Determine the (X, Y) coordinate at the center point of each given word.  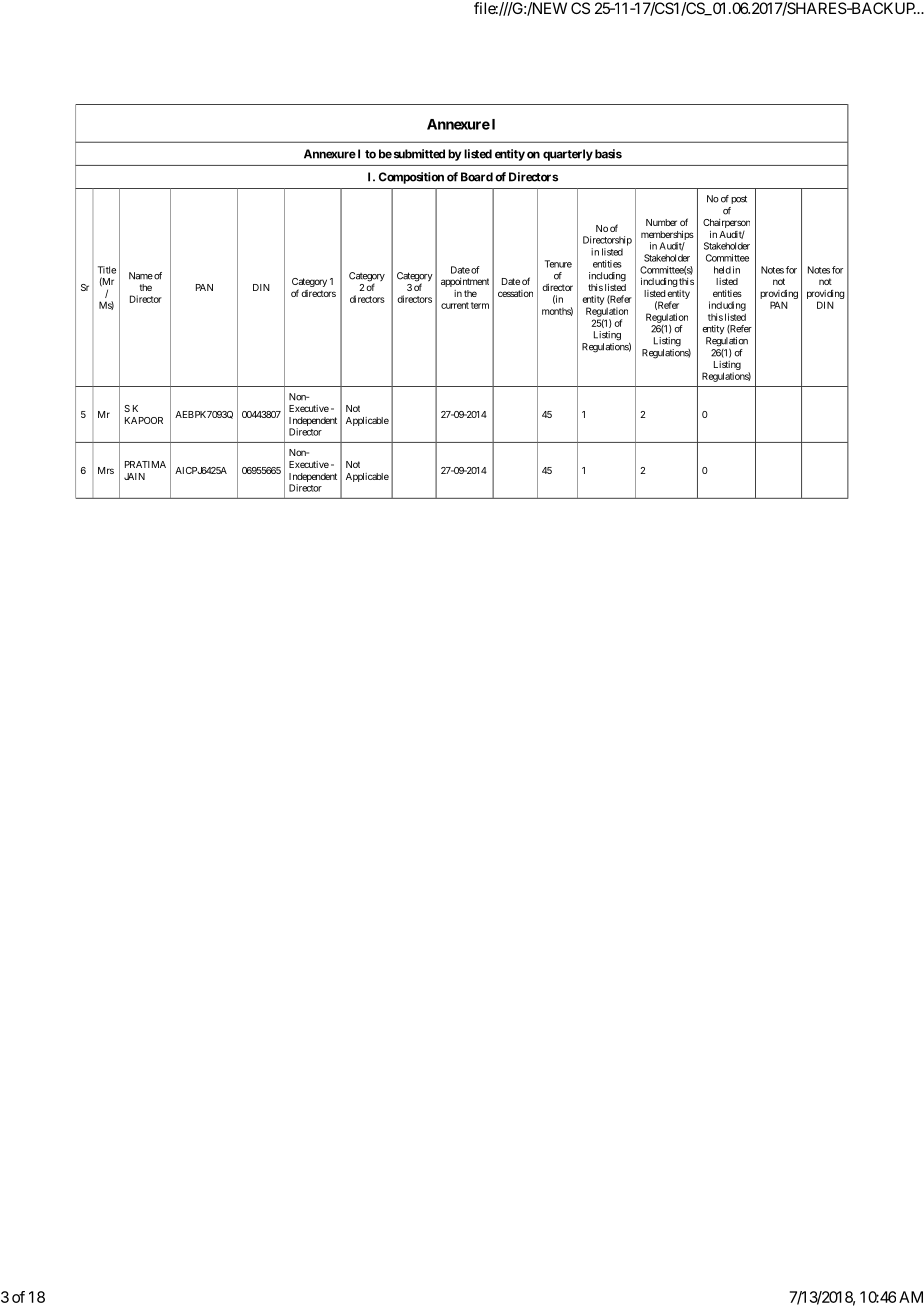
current (455, 305)
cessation (515, 293)
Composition (411, 178)
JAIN (134, 476)
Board (477, 177)
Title (107, 270)
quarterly (568, 155)
